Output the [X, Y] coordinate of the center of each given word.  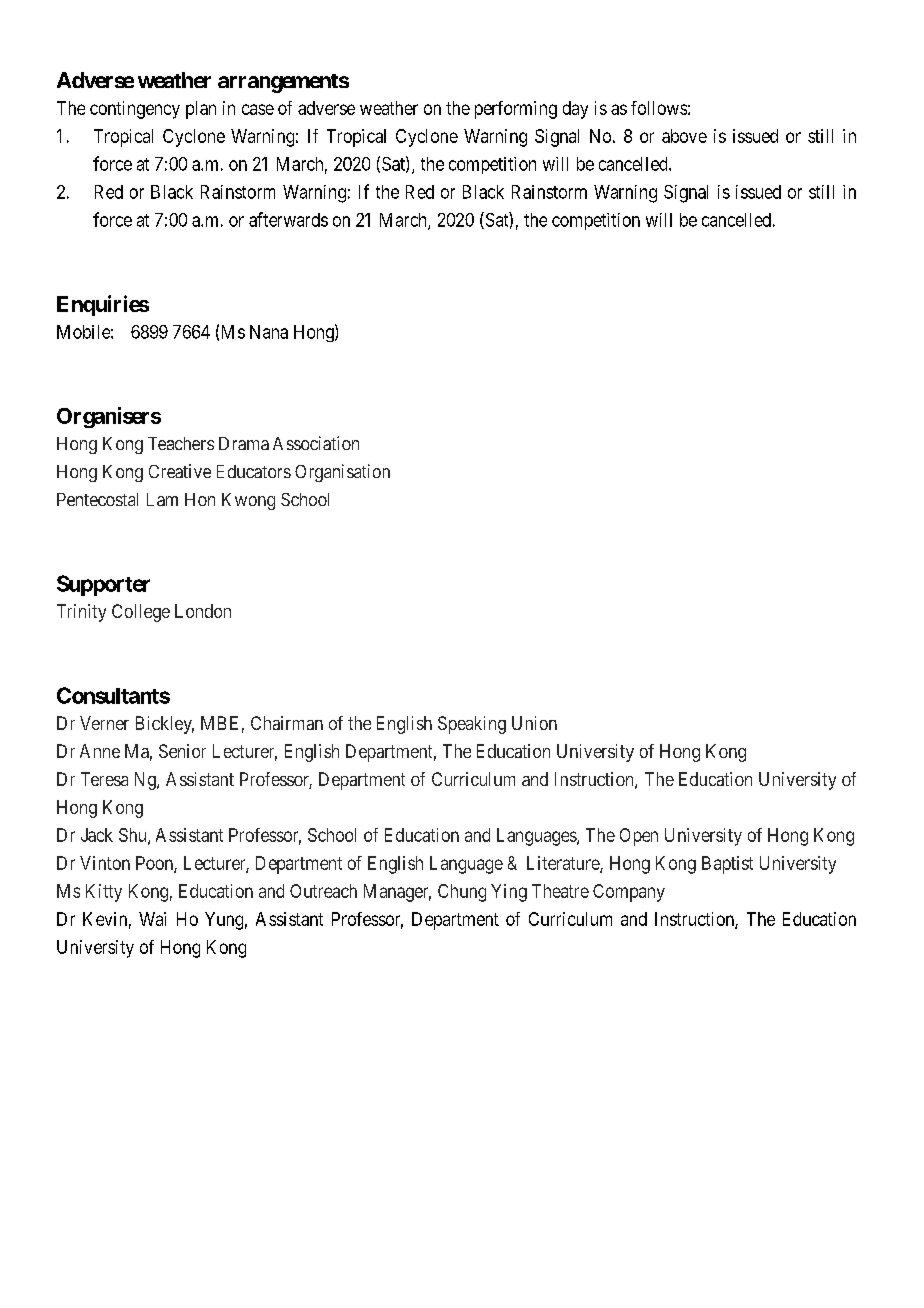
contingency [135, 110]
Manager [397, 893]
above [684, 136]
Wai [152, 919]
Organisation [342, 473]
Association [316, 443]
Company [629, 893]
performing [516, 110]
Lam [162, 499]
